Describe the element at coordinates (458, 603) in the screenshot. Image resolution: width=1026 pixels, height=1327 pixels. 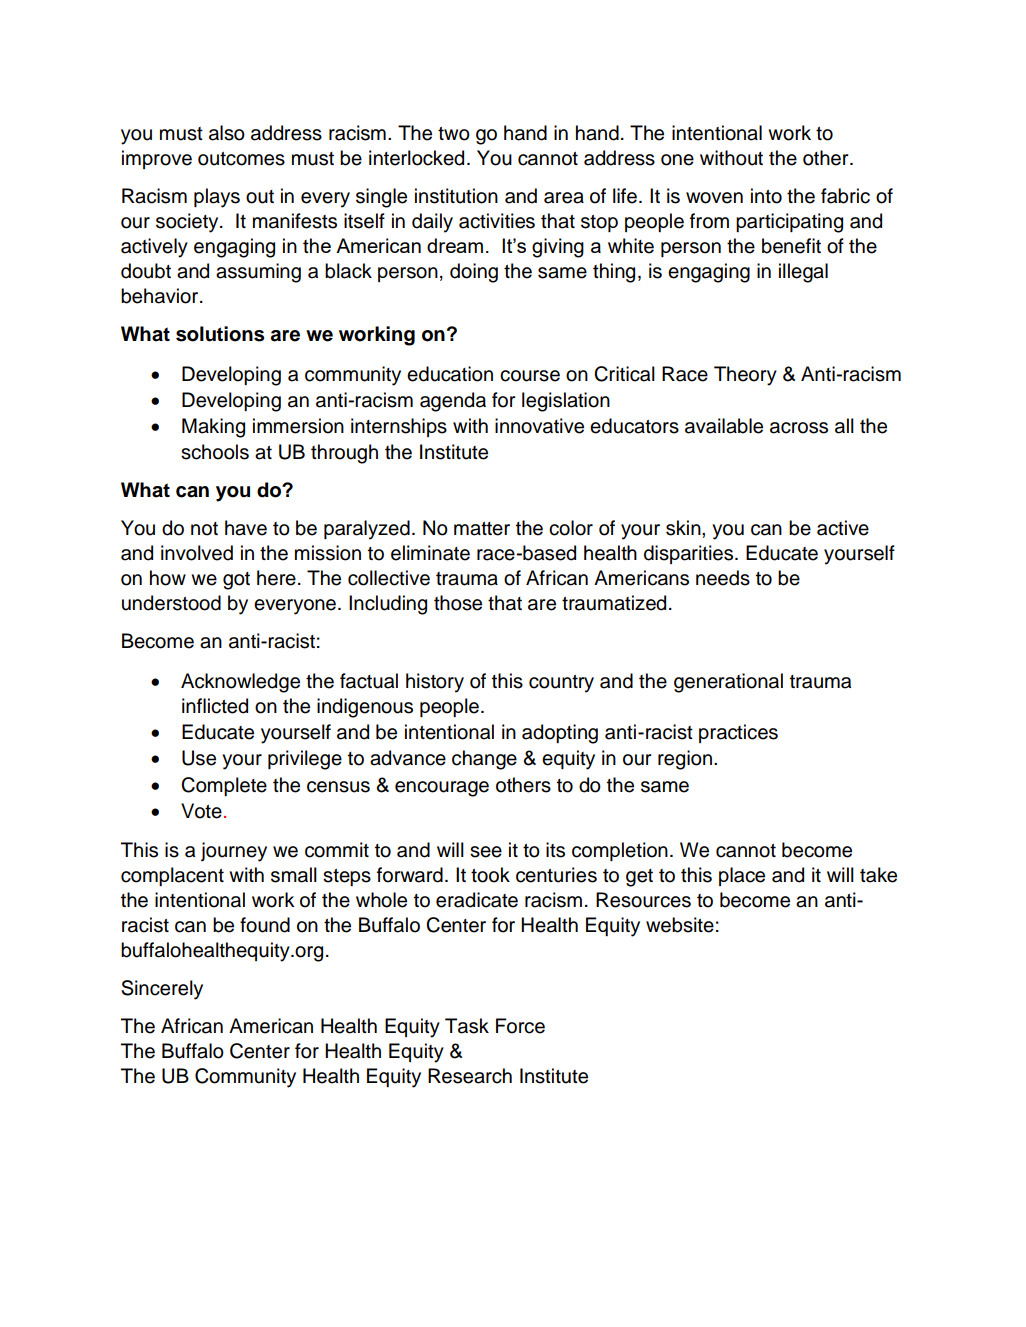
I see `those` at that location.
